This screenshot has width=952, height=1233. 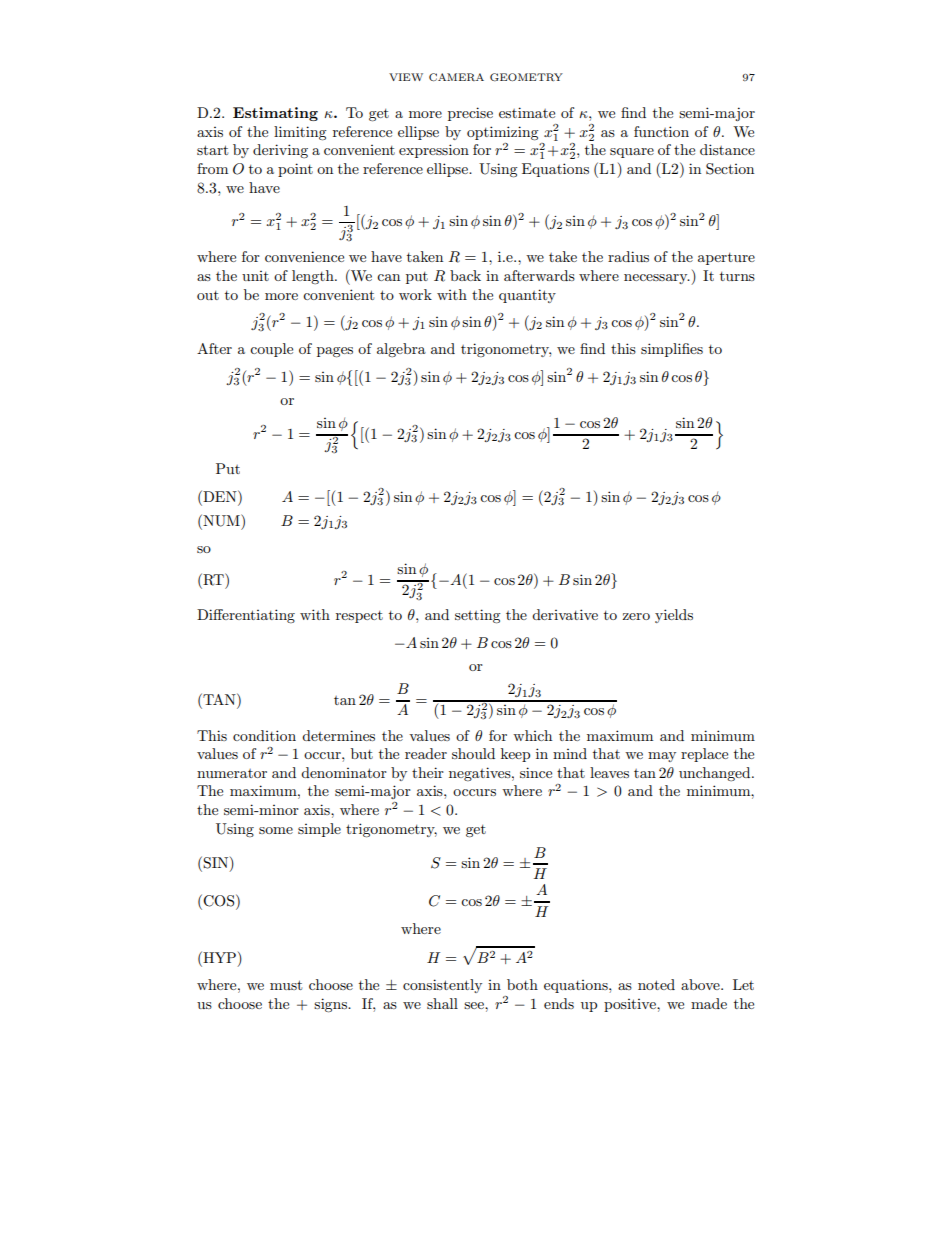 I want to click on must, so click(x=286, y=985).
